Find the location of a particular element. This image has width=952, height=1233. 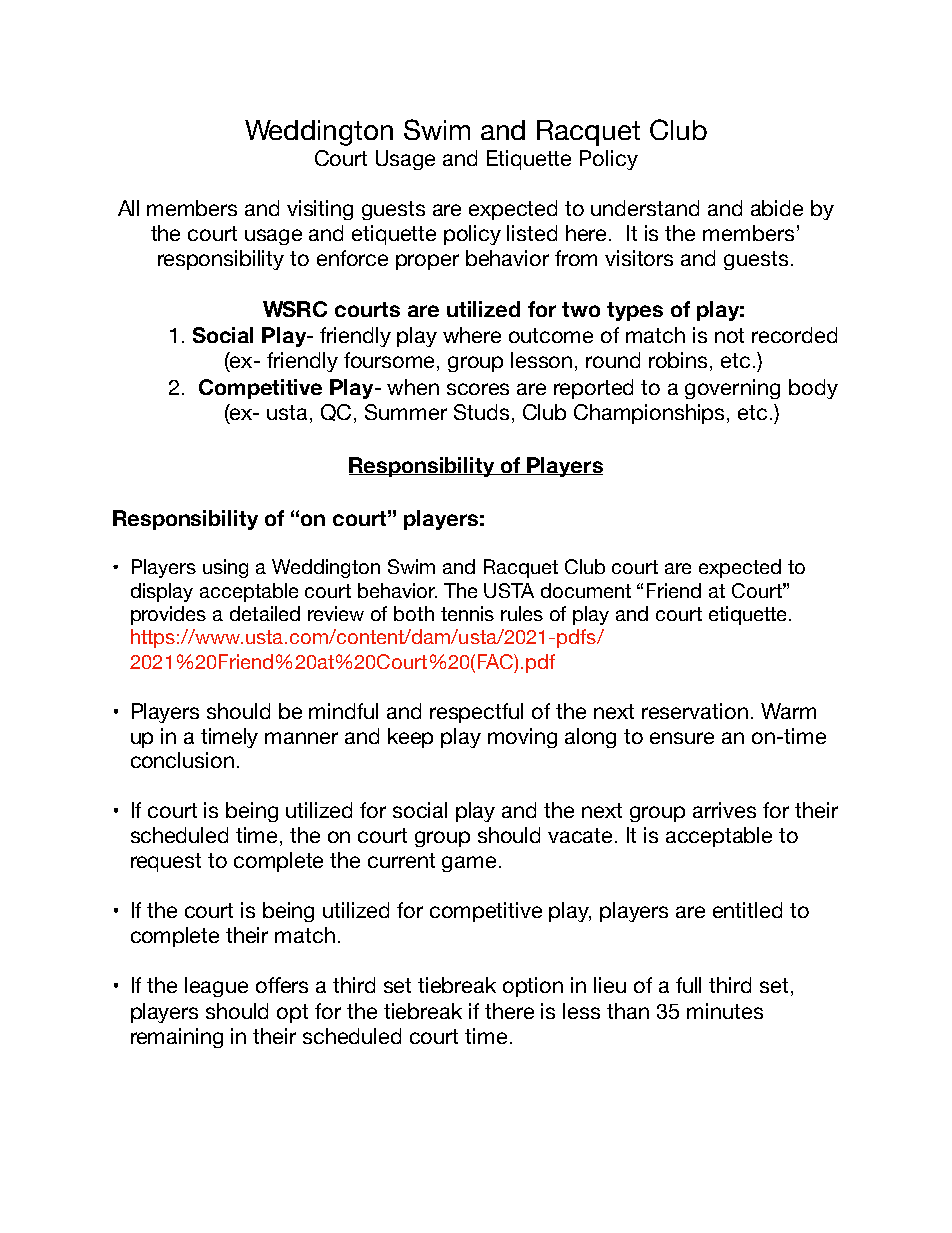

abide is located at coordinates (777, 208).
